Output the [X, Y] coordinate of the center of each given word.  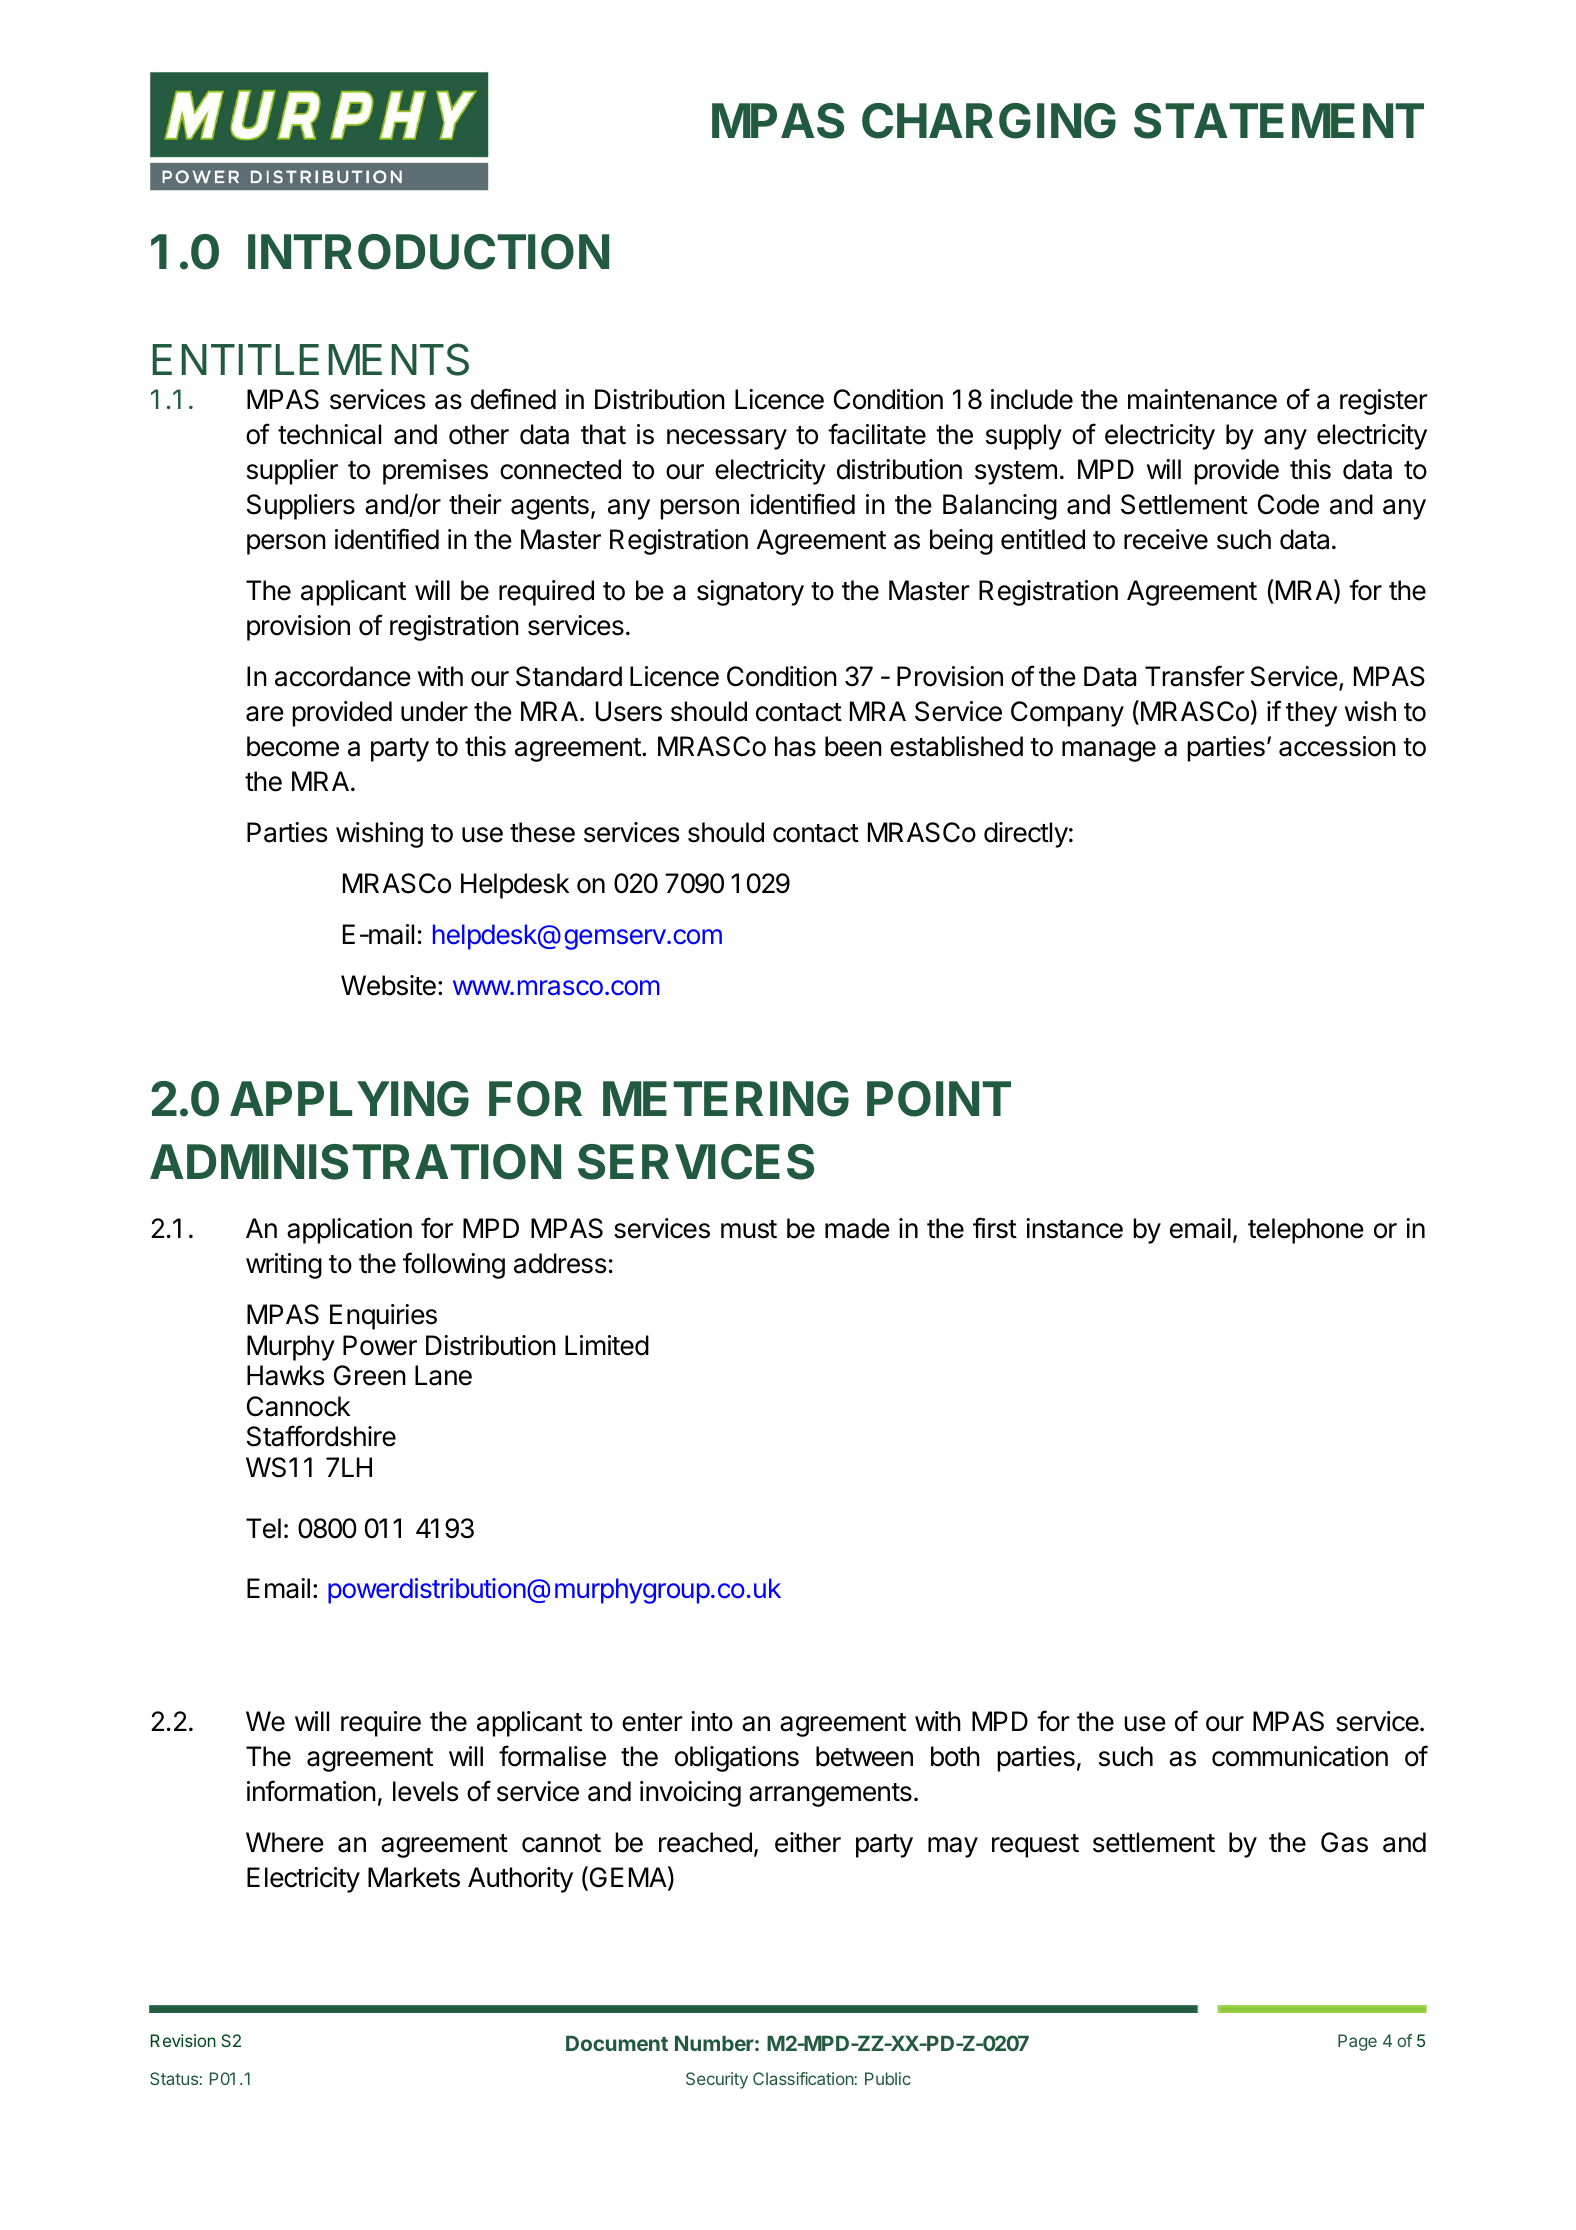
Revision [183, 2040]
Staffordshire [321, 1436]
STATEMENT [1279, 121]
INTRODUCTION [428, 252]
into [712, 1721]
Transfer [1195, 676]
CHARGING [989, 121]
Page [1357, 2042]
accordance [343, 676]
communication [1300, 1756]
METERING [726, 1099]
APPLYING [349, 1099]
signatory [750, 593]
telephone [1306, 1231]
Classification [804, 2078]
